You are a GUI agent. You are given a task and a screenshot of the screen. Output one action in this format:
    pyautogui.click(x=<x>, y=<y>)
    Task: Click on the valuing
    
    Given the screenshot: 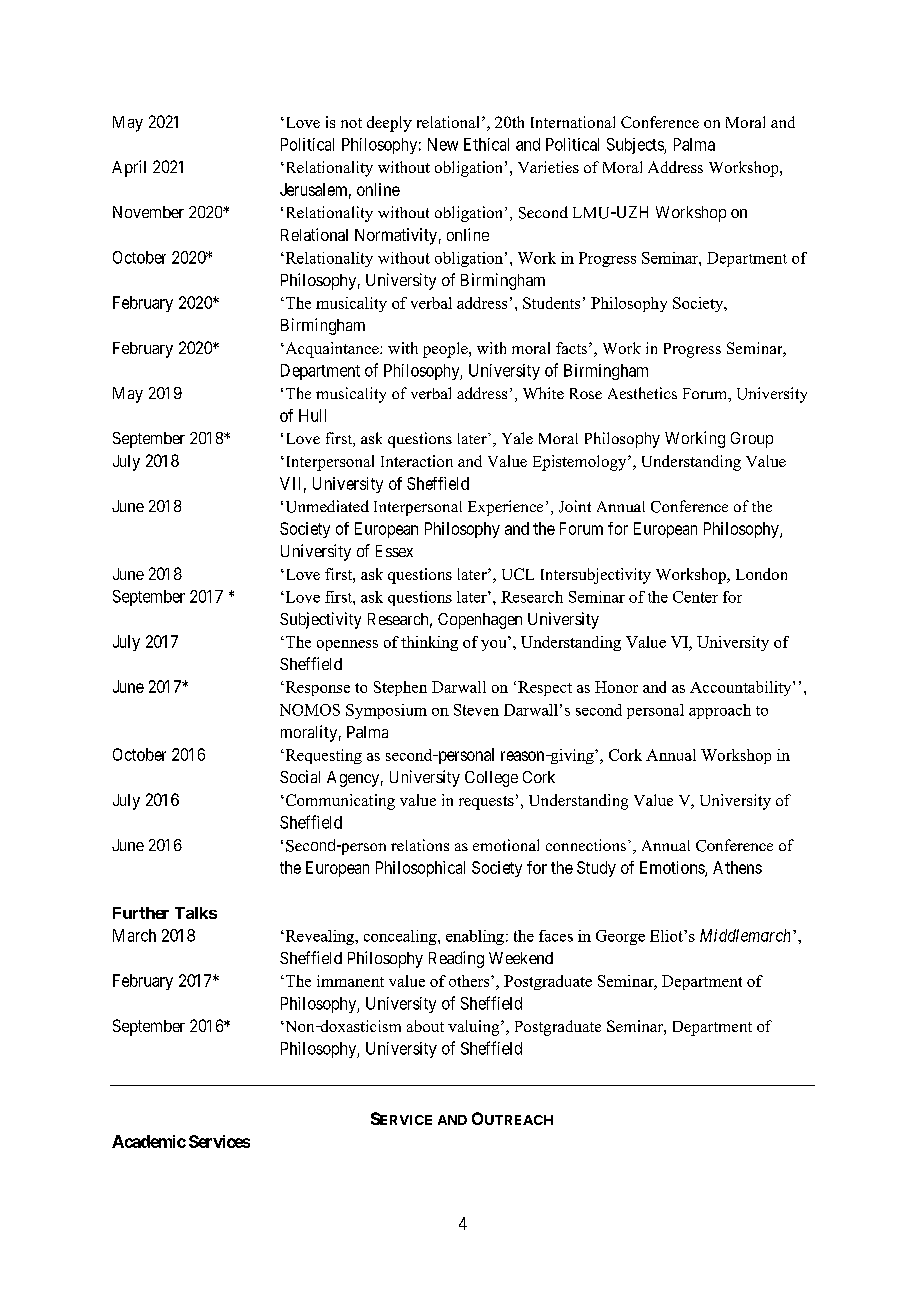 What is the action you would take?
    pyautogui.click(x=475, y=1028)
